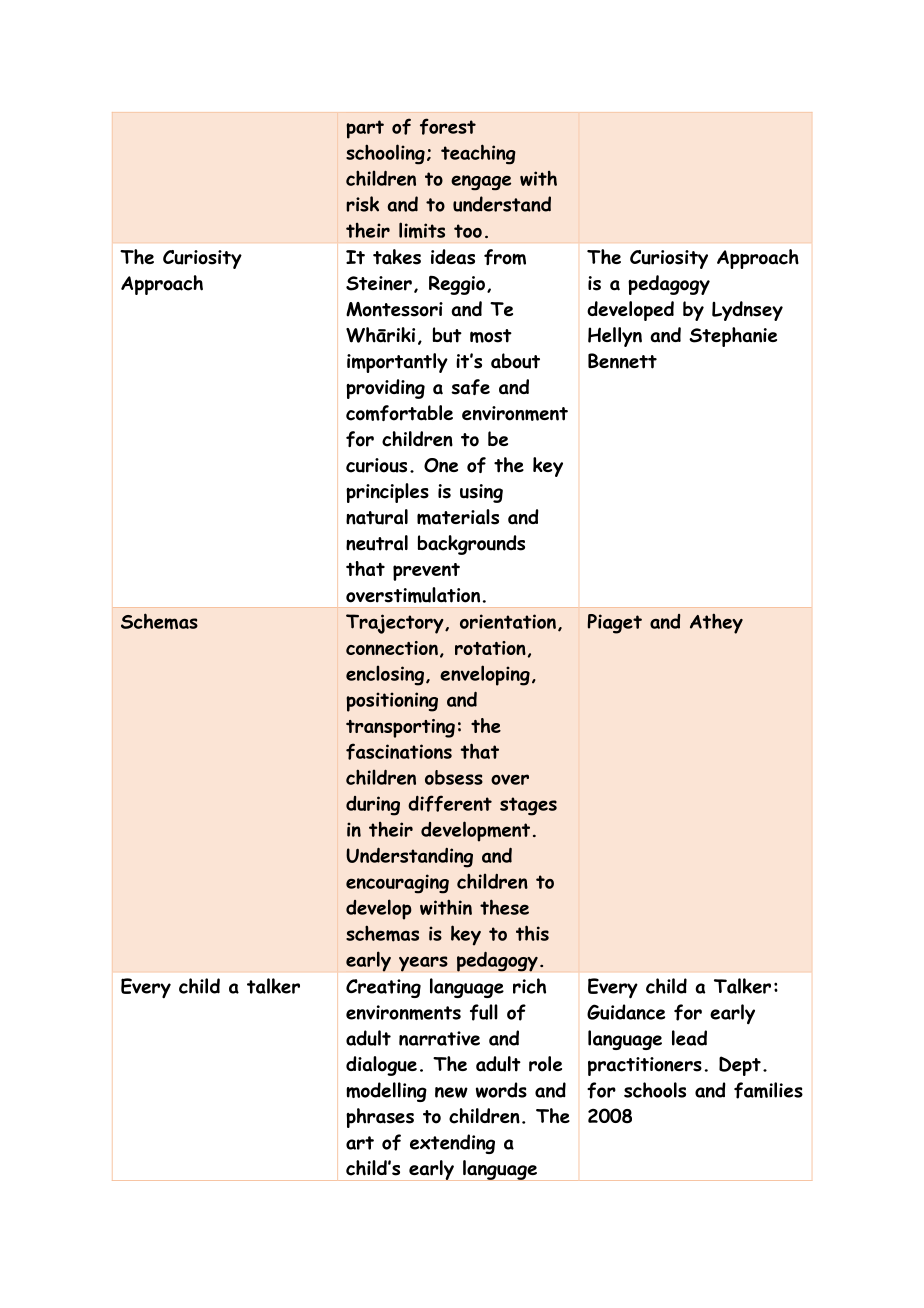  Describe the element at coordinates (733, 337) in the image. I see `Stephanie` at that location.
